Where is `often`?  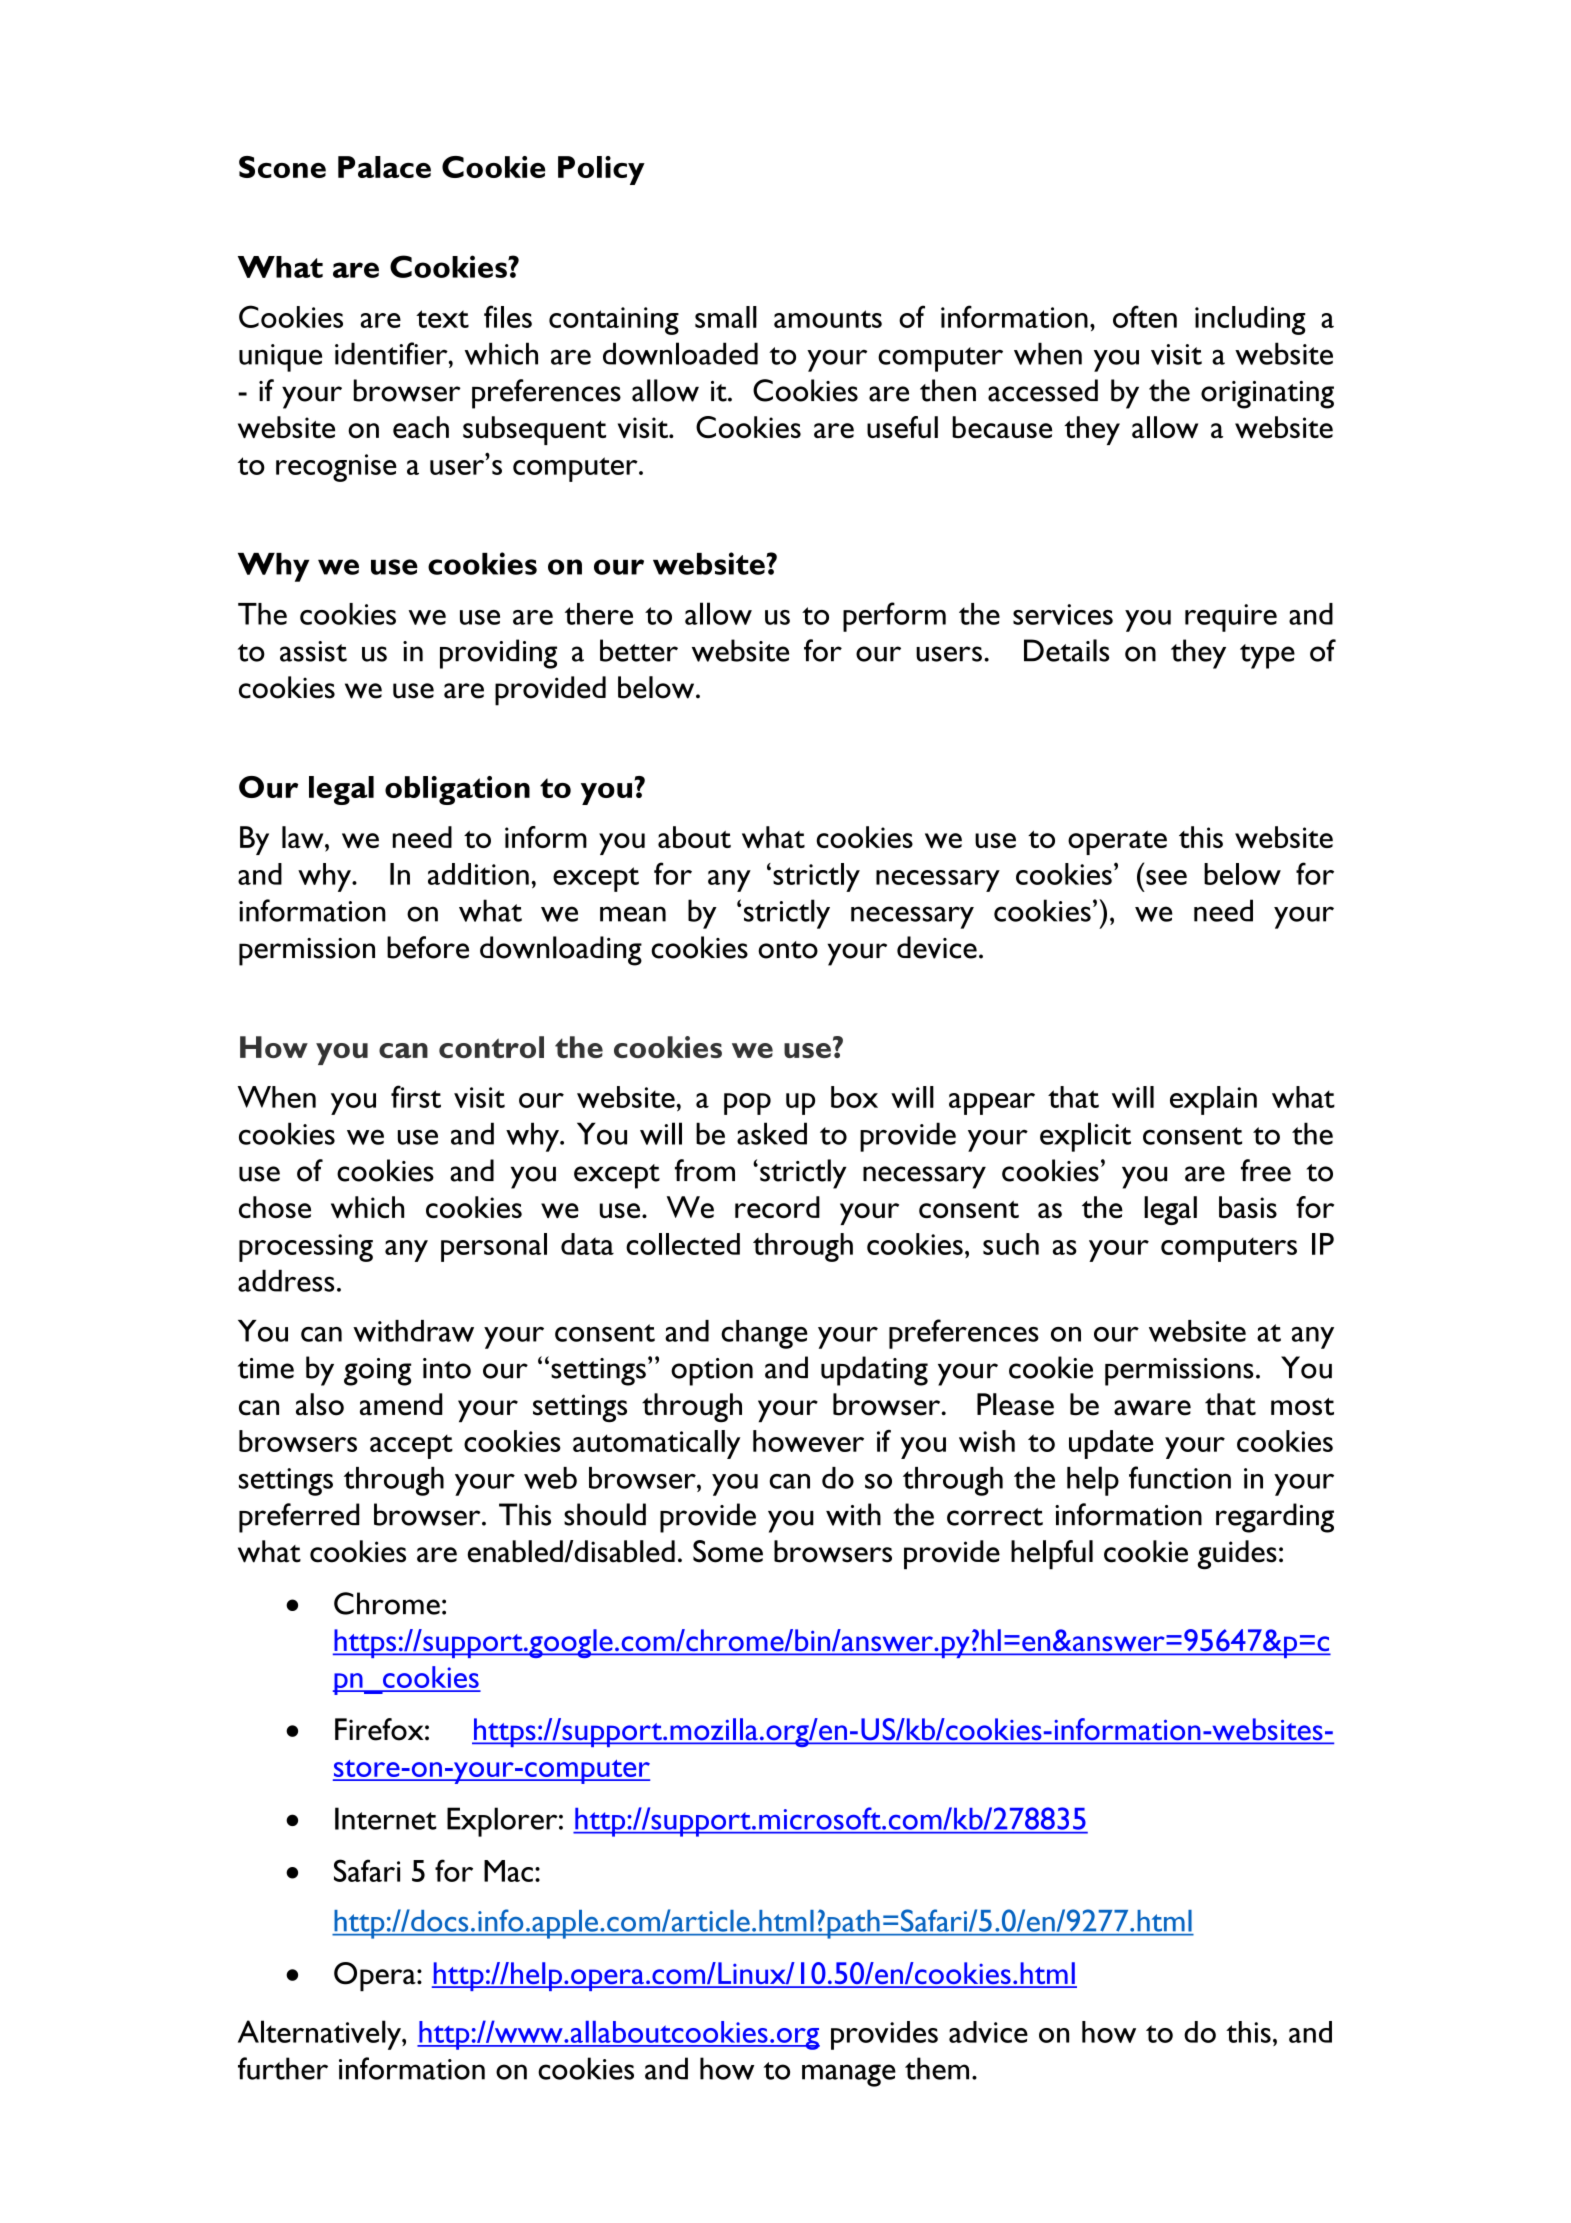
often is located at coordinates (1145, 316).
